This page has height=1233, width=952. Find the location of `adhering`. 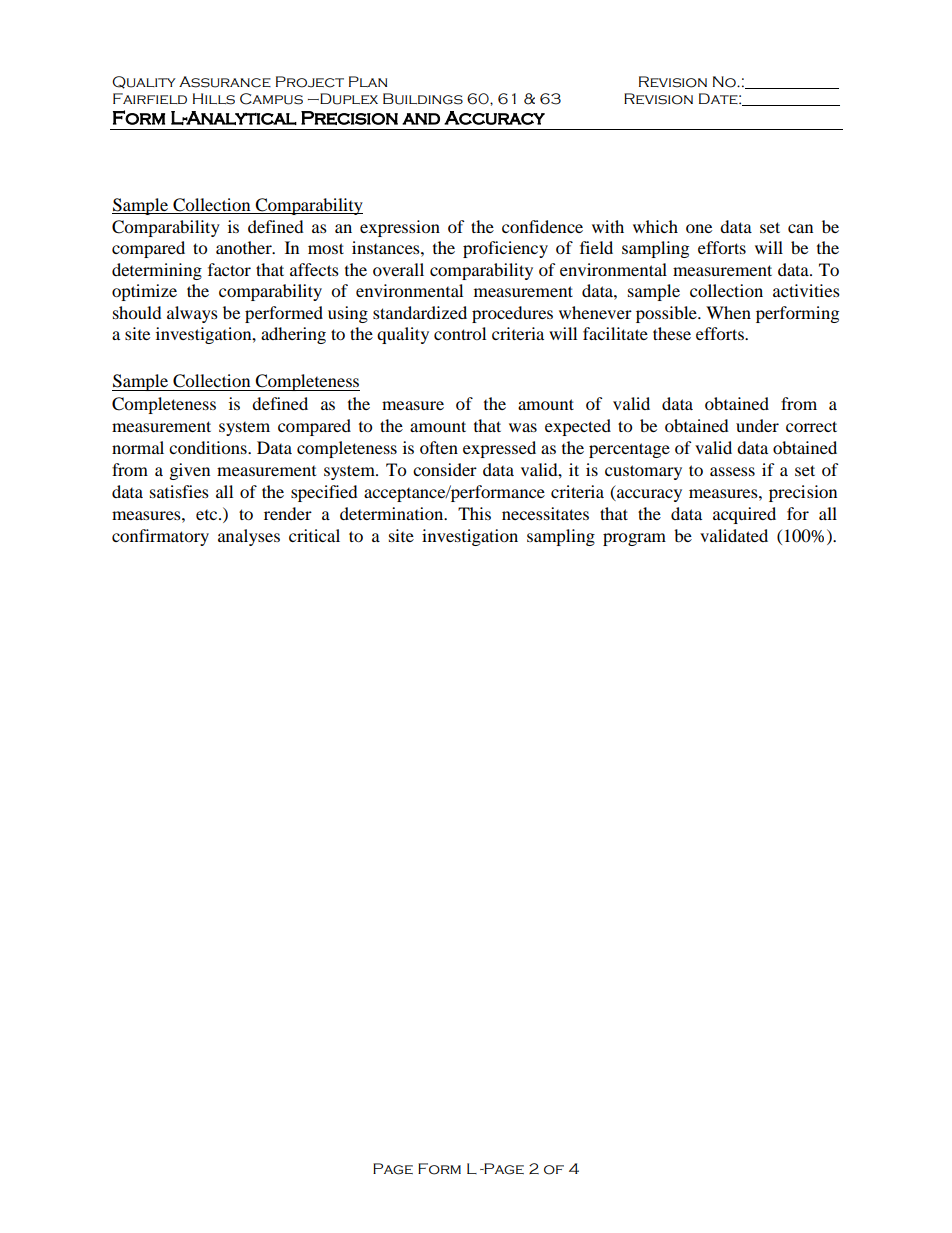

adhering is located at coordinates (293, 335).
